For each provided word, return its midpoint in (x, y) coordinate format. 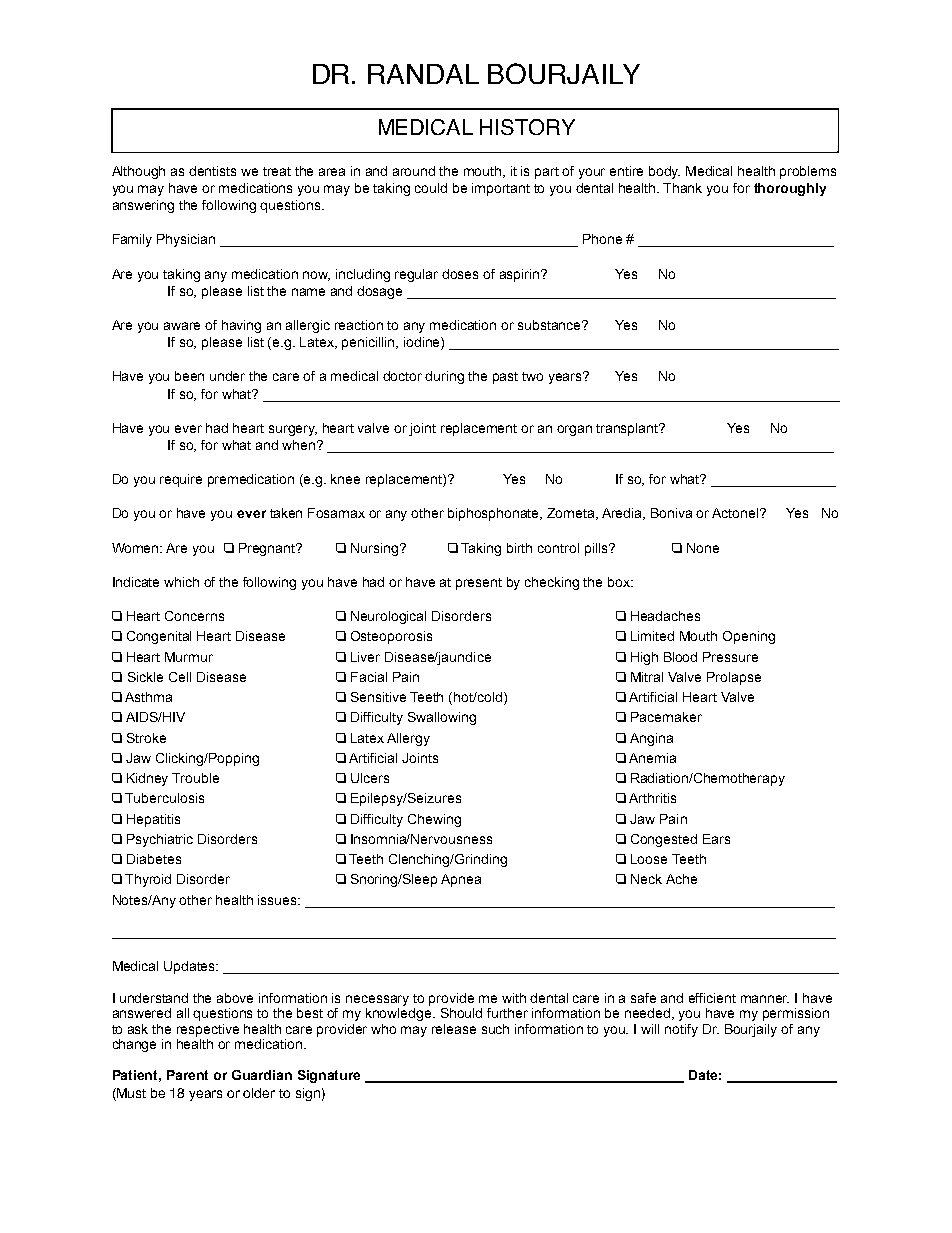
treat (277, 171)
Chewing (434, 820)
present (479, 584)
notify (681, 1030)
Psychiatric (160, 840)
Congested (664, 840)
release (454, 1029)
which (181, 582)
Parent (187, 1075)
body (664, 172)
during (444, 377)
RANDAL (423, 74)
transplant (628, 429)
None (703, 548)
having (241, 326)
